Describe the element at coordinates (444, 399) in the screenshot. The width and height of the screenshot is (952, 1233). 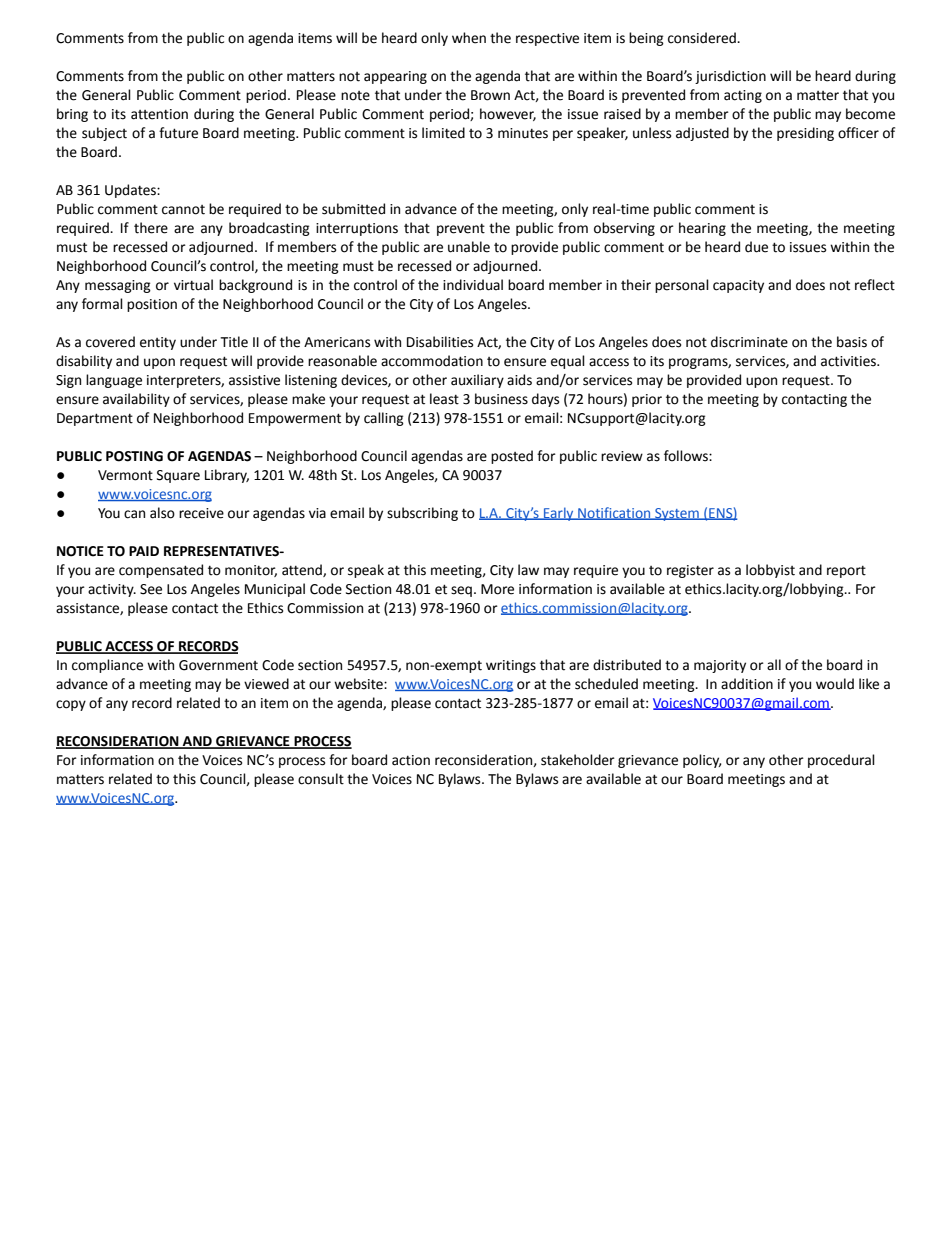
I see `least` at that location.
